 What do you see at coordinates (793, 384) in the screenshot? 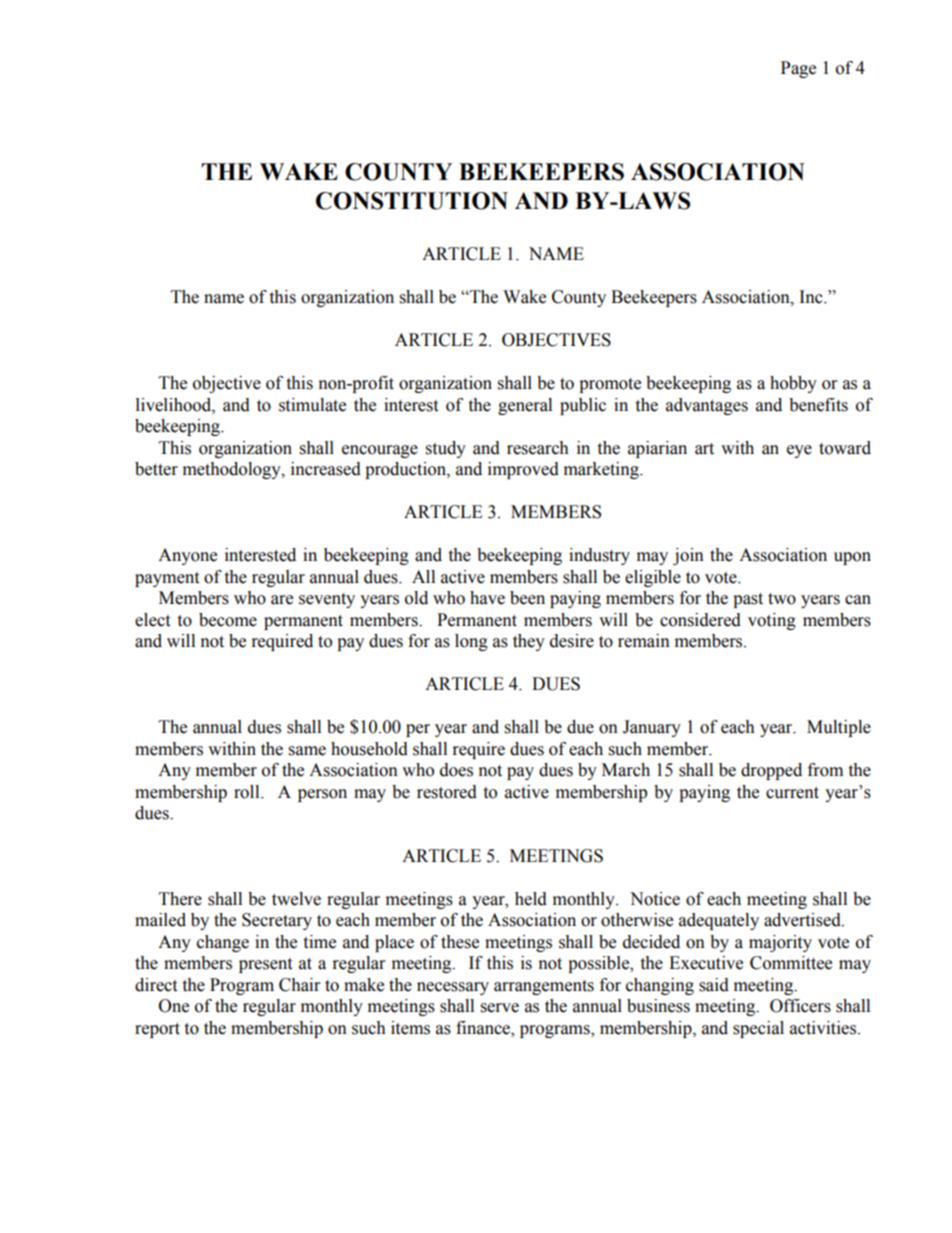
I see `hobby` at bounding box center [793, 384].
